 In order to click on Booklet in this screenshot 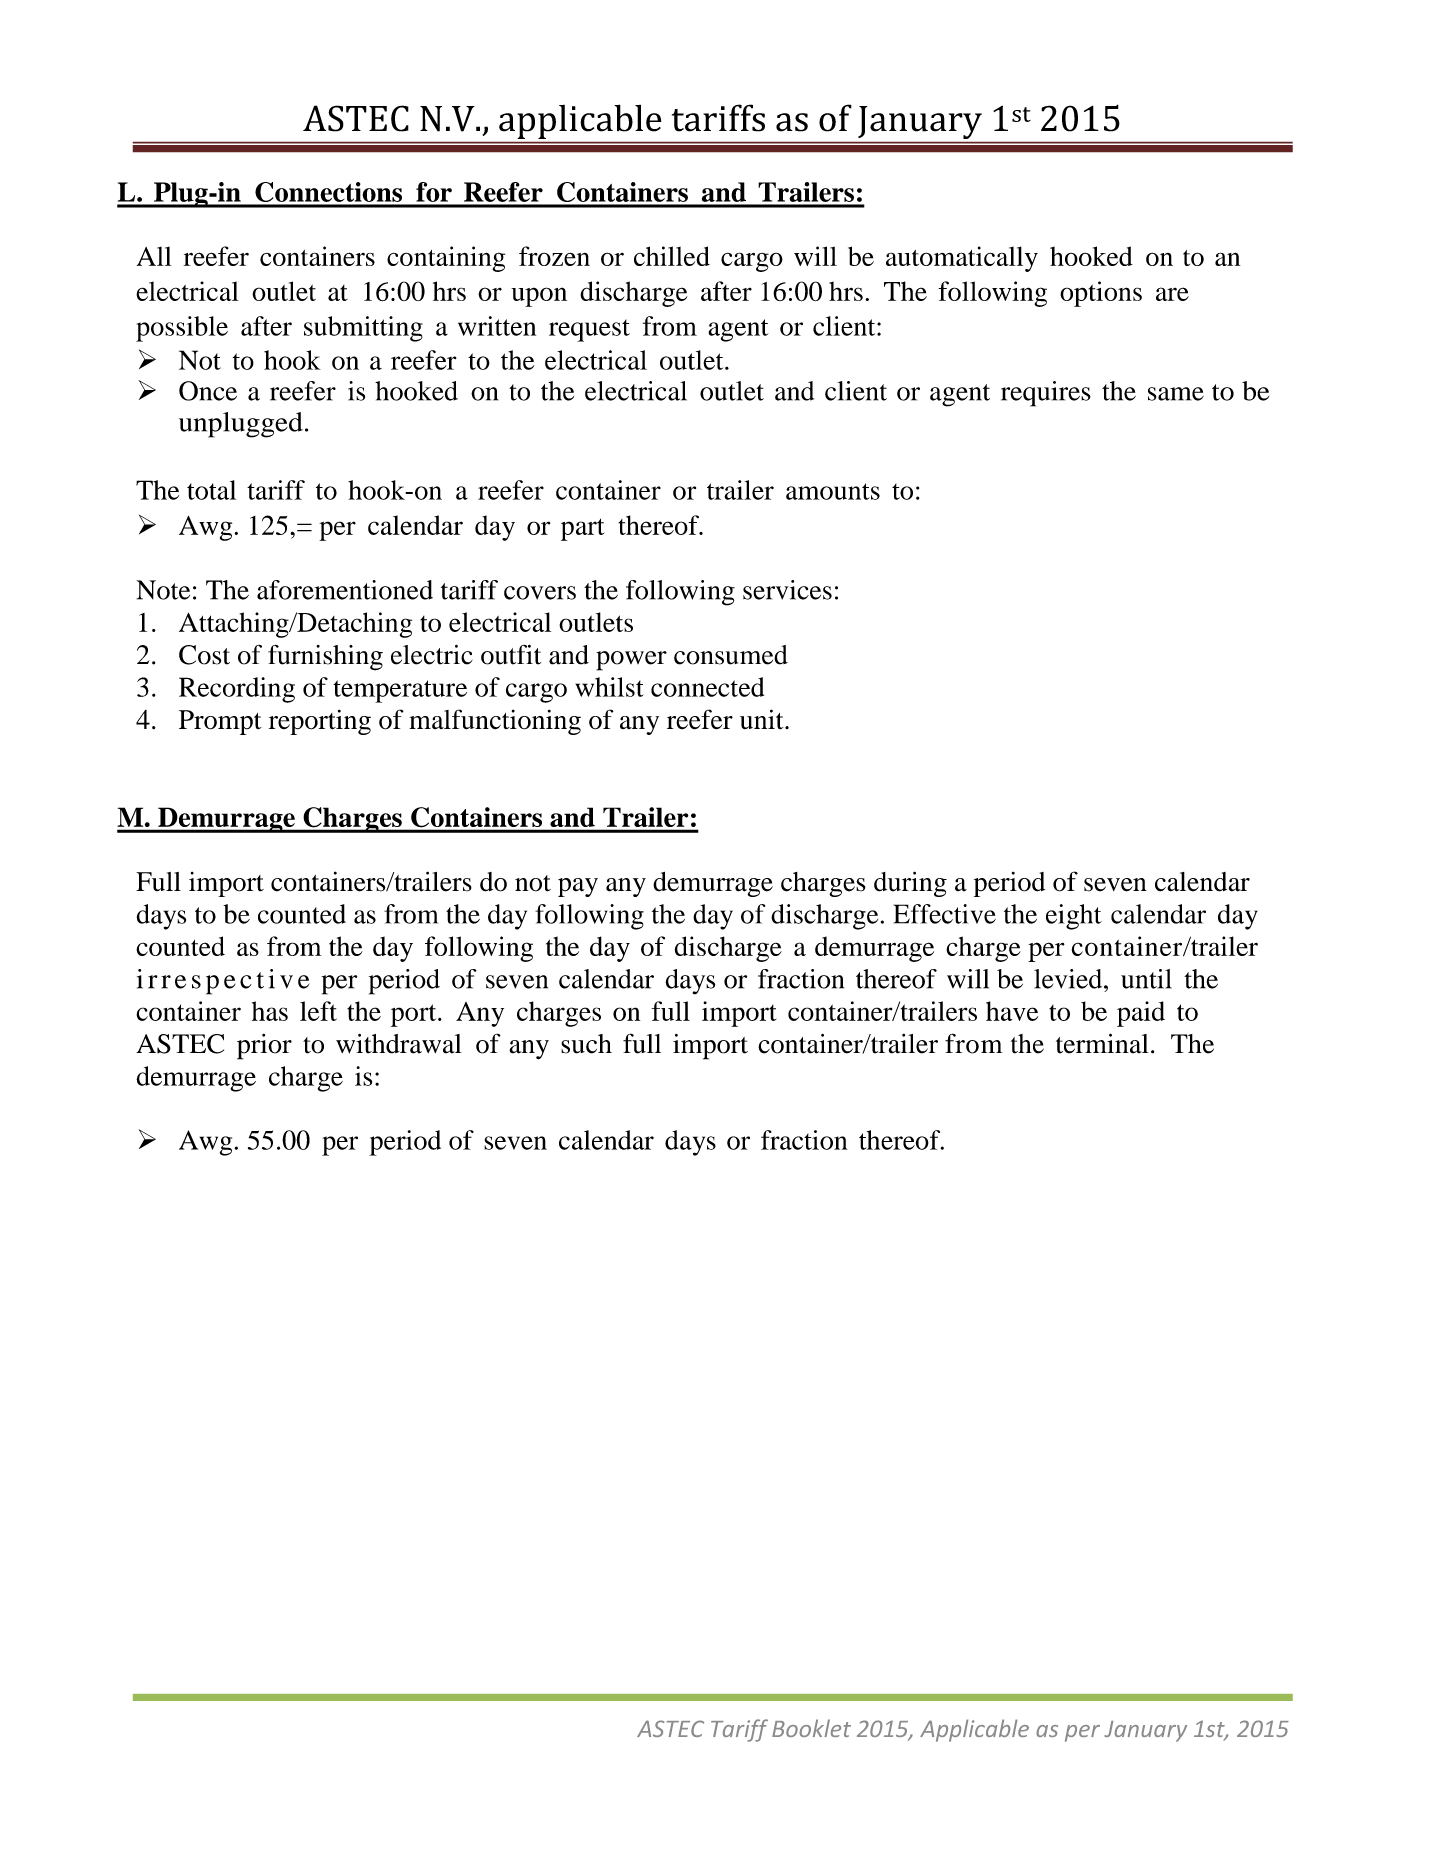, I will do `click(811, 1728)`.
